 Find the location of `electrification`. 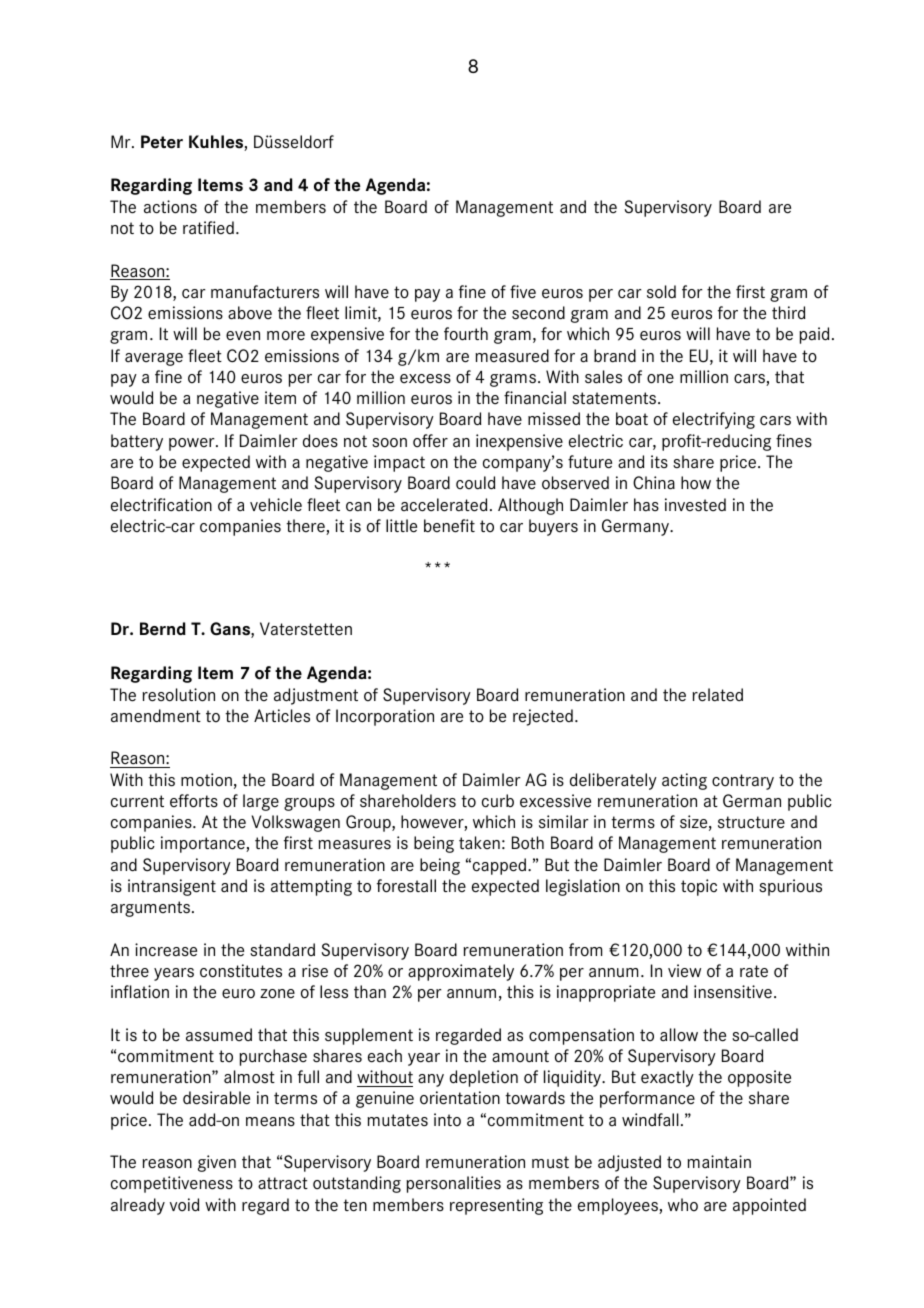

electrification is located at coordinates (161, 505).
